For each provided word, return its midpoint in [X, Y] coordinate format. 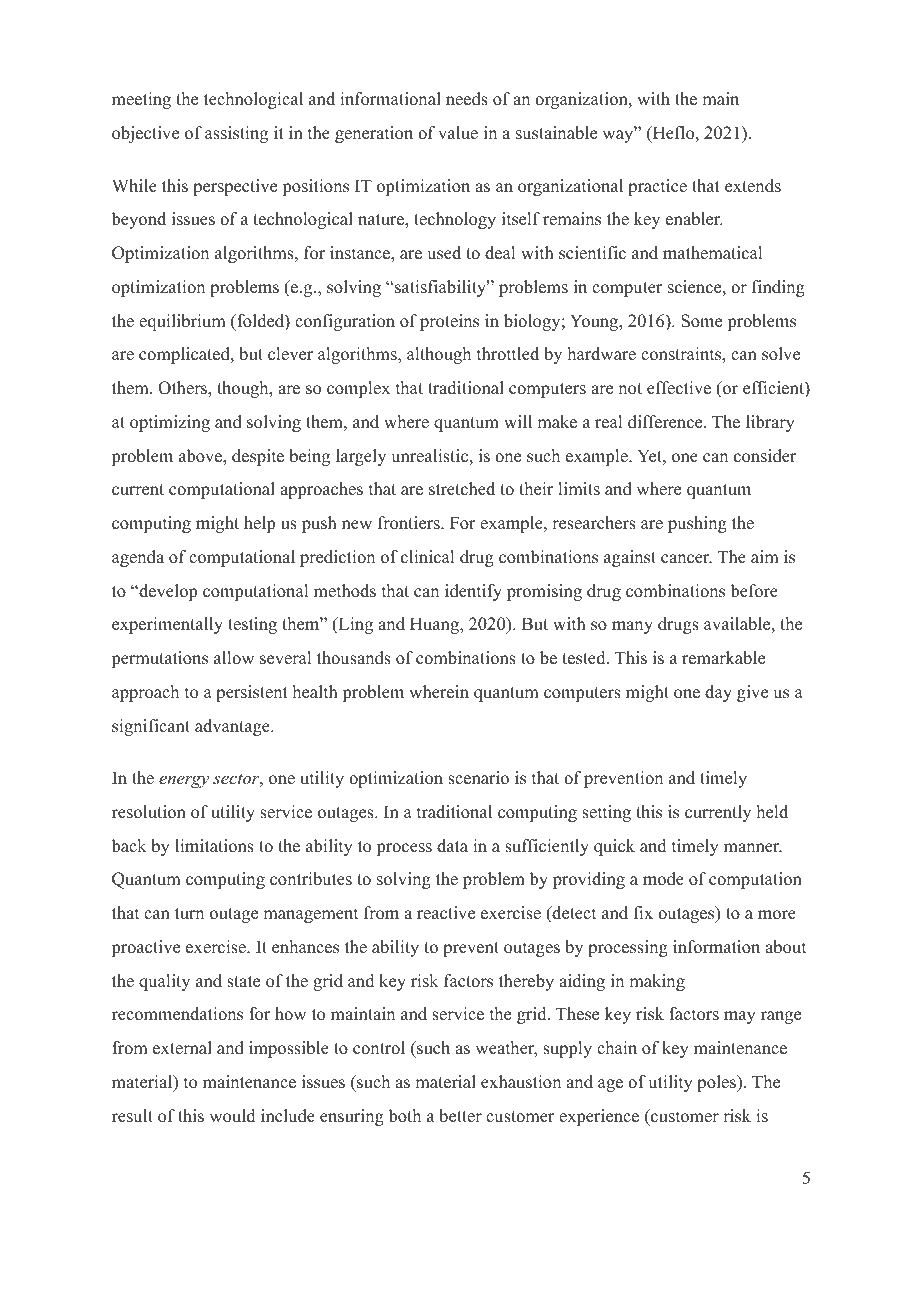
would [232, 1116]
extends [753, 186]
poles [717, 1083]
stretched [462, 489]
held [772, 812]
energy [184, 781]
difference [666, 422]
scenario [478, 778]
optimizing [170, 423]
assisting [236, 134]
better [460, 1116]
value [458, 133]
